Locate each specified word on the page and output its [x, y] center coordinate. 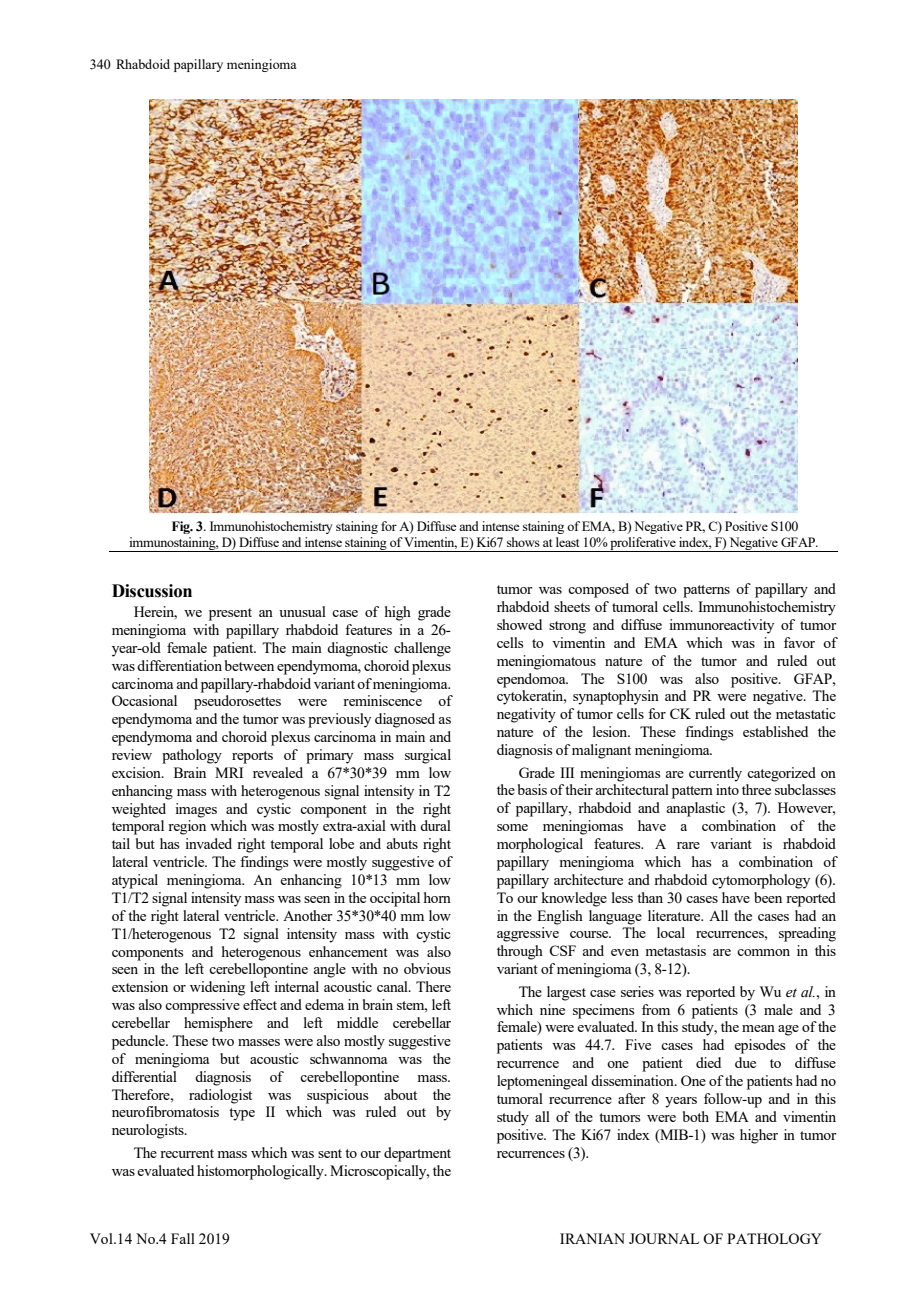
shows [523, 542]
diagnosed [405, 720]
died [708, 1062]
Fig [182, 527]
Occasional [144, 700]
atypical [135, 881]
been [768, 897]
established [775, 731]
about [400, 1094]
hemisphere [218, 1024]
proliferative [643, 544]
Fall [183, 1238]
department [417, 1154]
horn [437, 897]
